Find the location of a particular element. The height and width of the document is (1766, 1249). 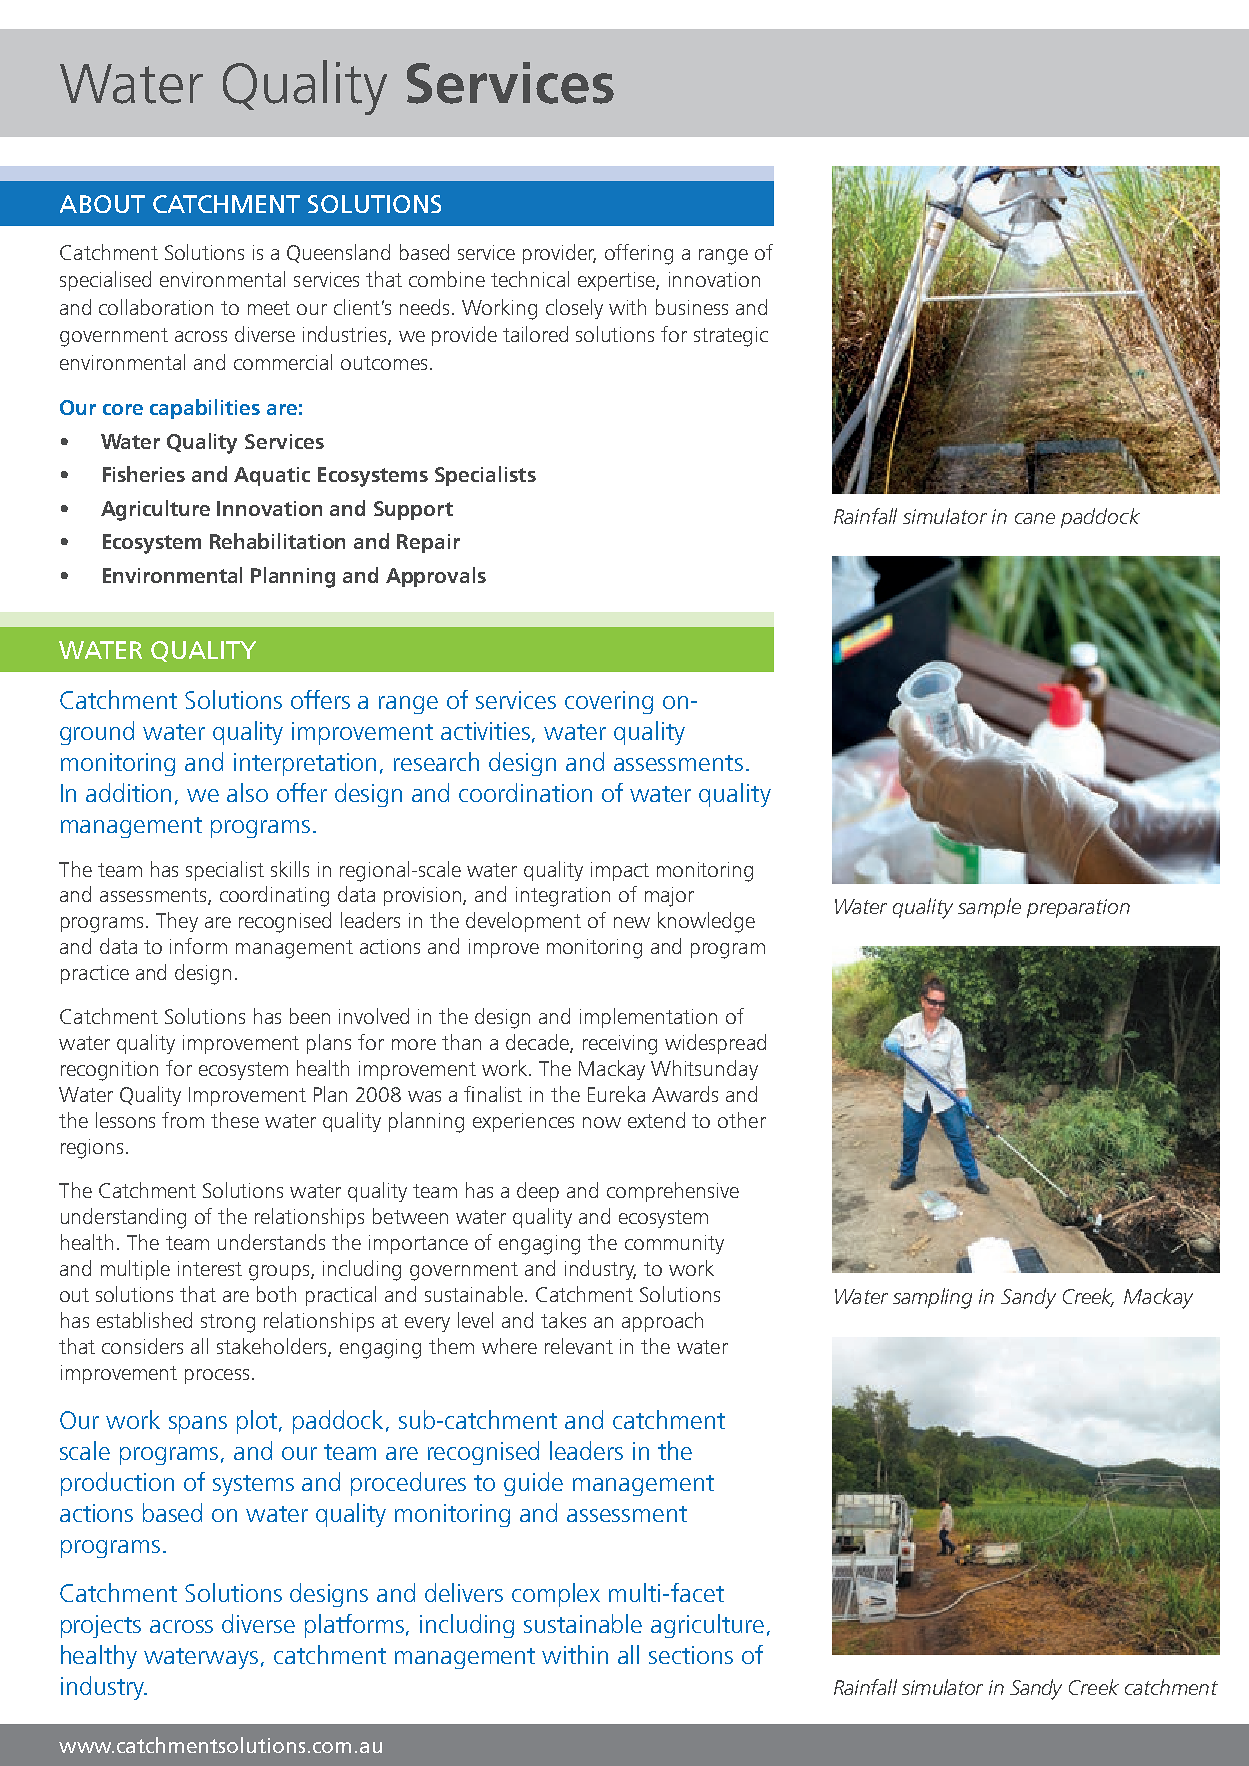

sampling is located at coordinates (932, 1298).
